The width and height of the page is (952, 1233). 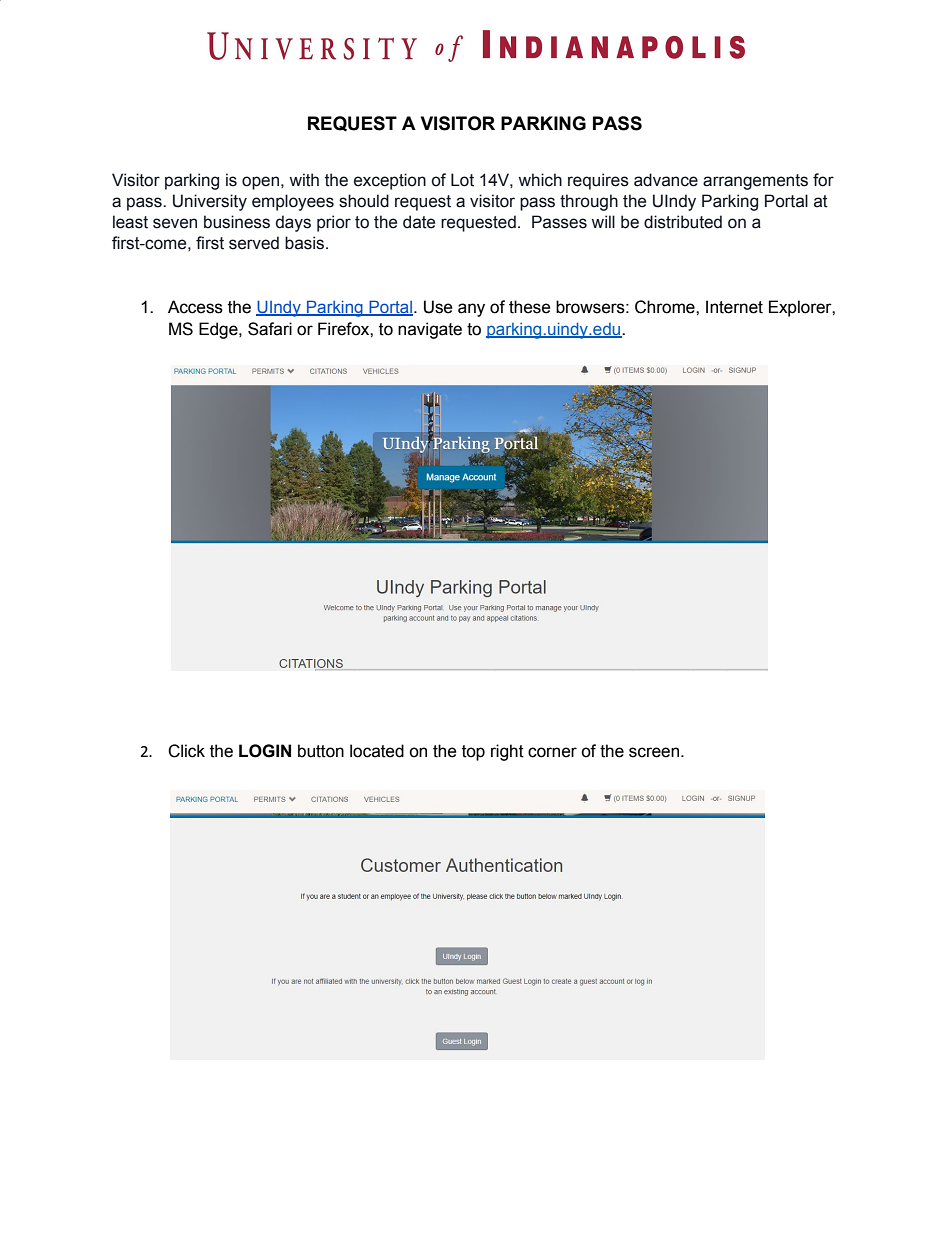 I want to click on Safari, so click(x=270, y=329).
